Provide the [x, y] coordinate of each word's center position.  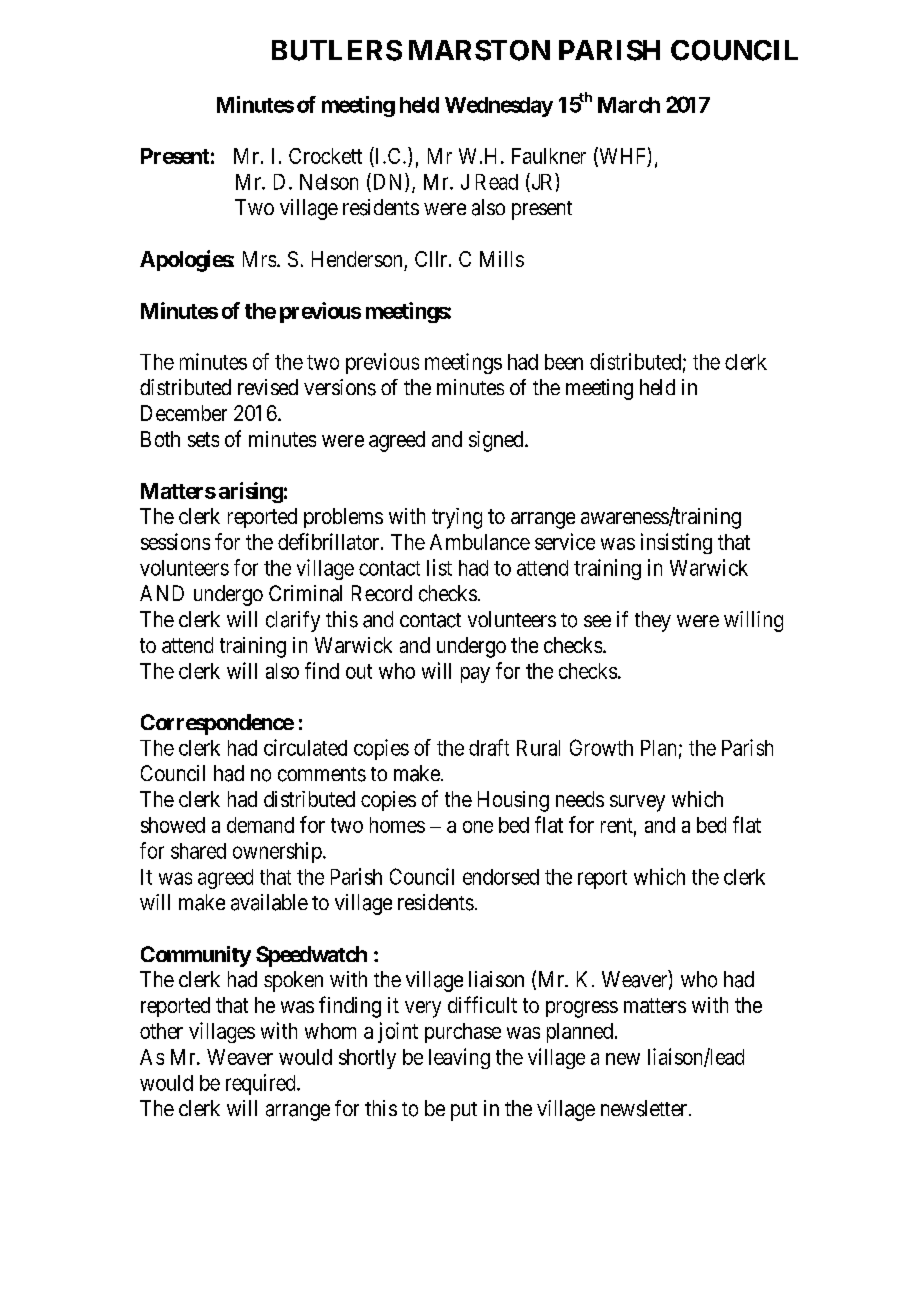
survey [637, 803]
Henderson [357, 259]
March [629, 105]
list [439, 567]
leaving [459, 1058]
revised [268, 387]
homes [397, 825]
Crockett [325, 156]
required [262, 1084]
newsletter [645, 1108]
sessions [175, 541]
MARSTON [479, 50]
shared [198, 851]
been [564, 362]
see [597, 621]
